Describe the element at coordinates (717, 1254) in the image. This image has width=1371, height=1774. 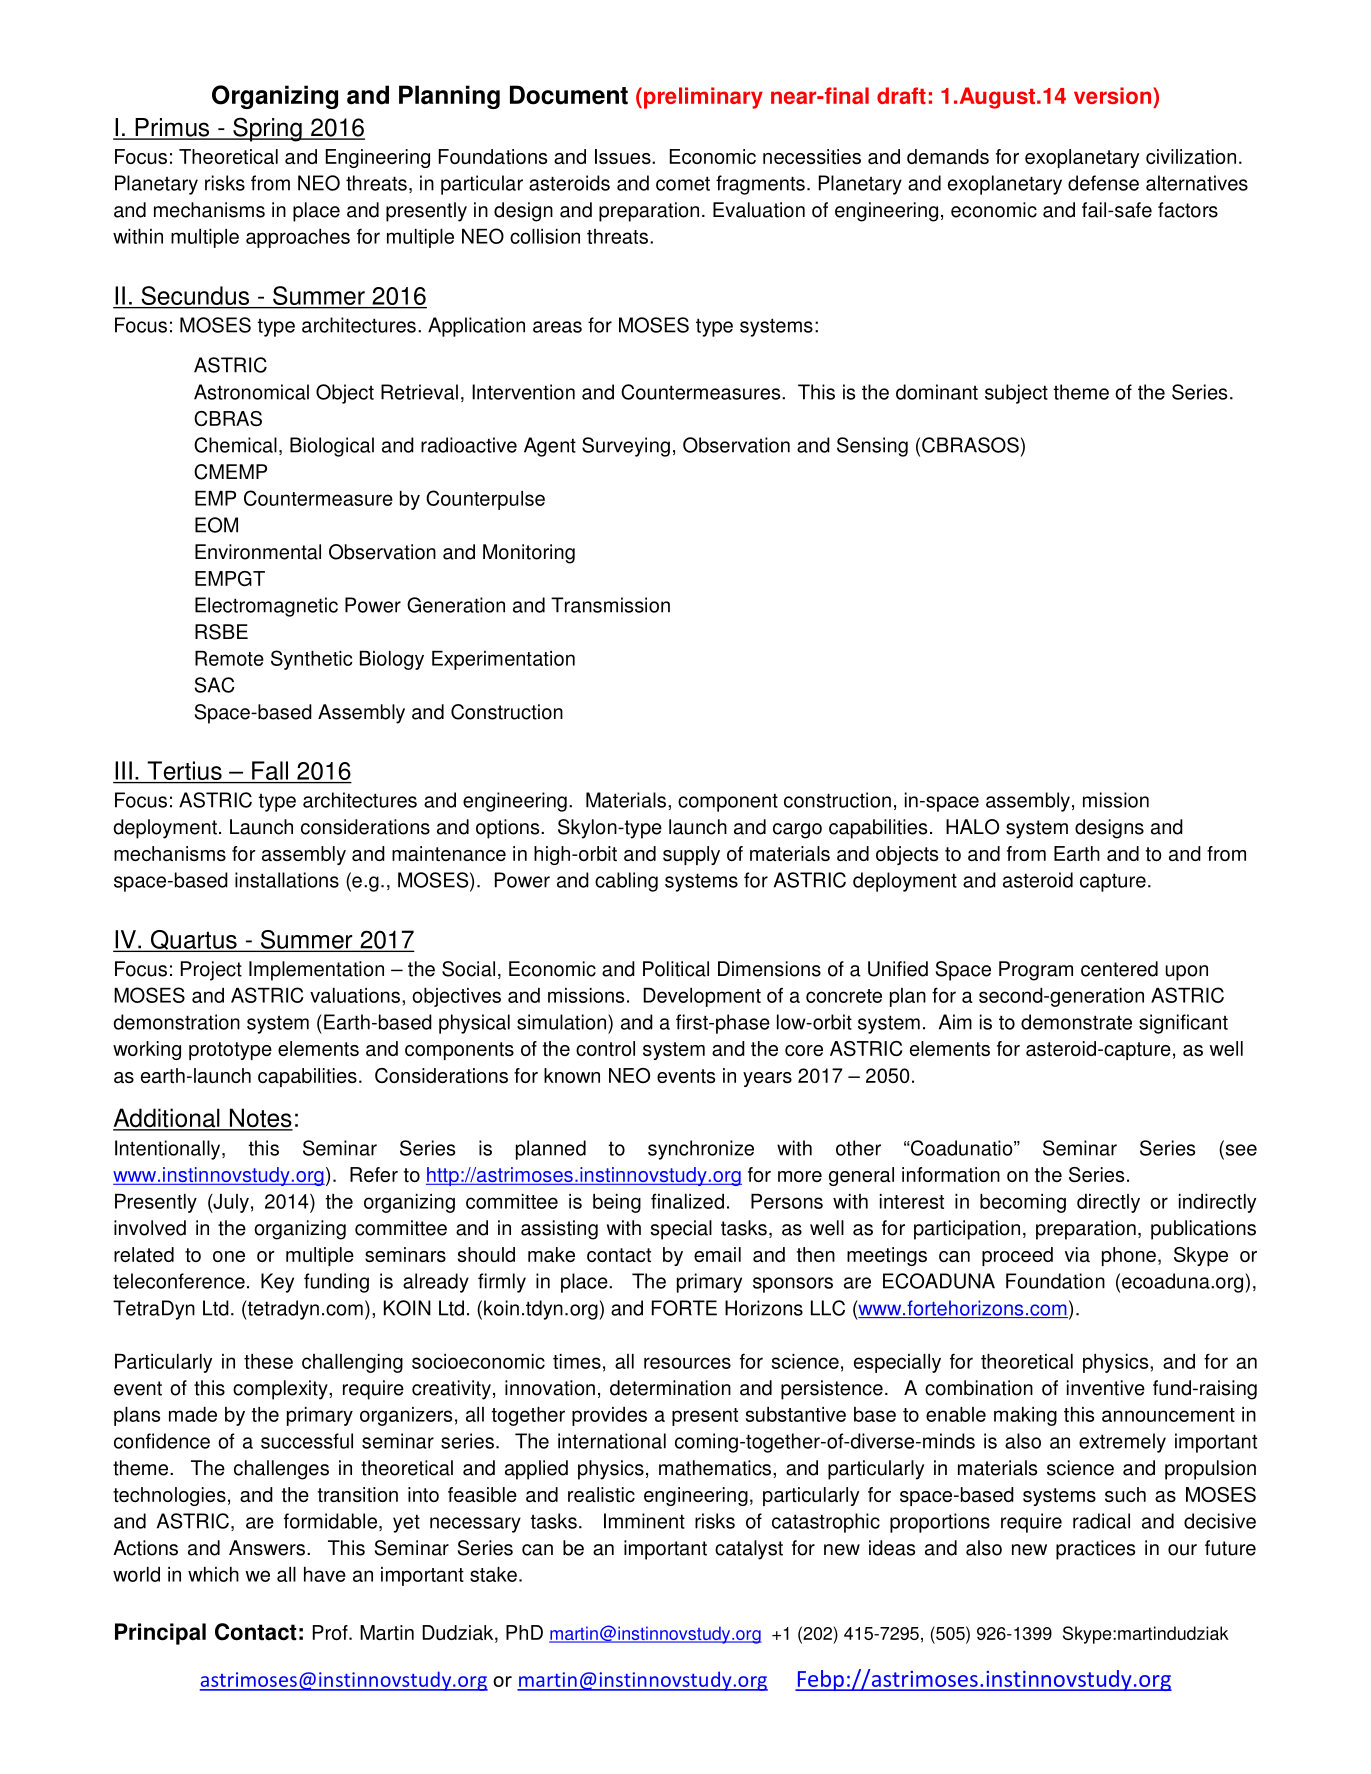
I see `email` at that location.
